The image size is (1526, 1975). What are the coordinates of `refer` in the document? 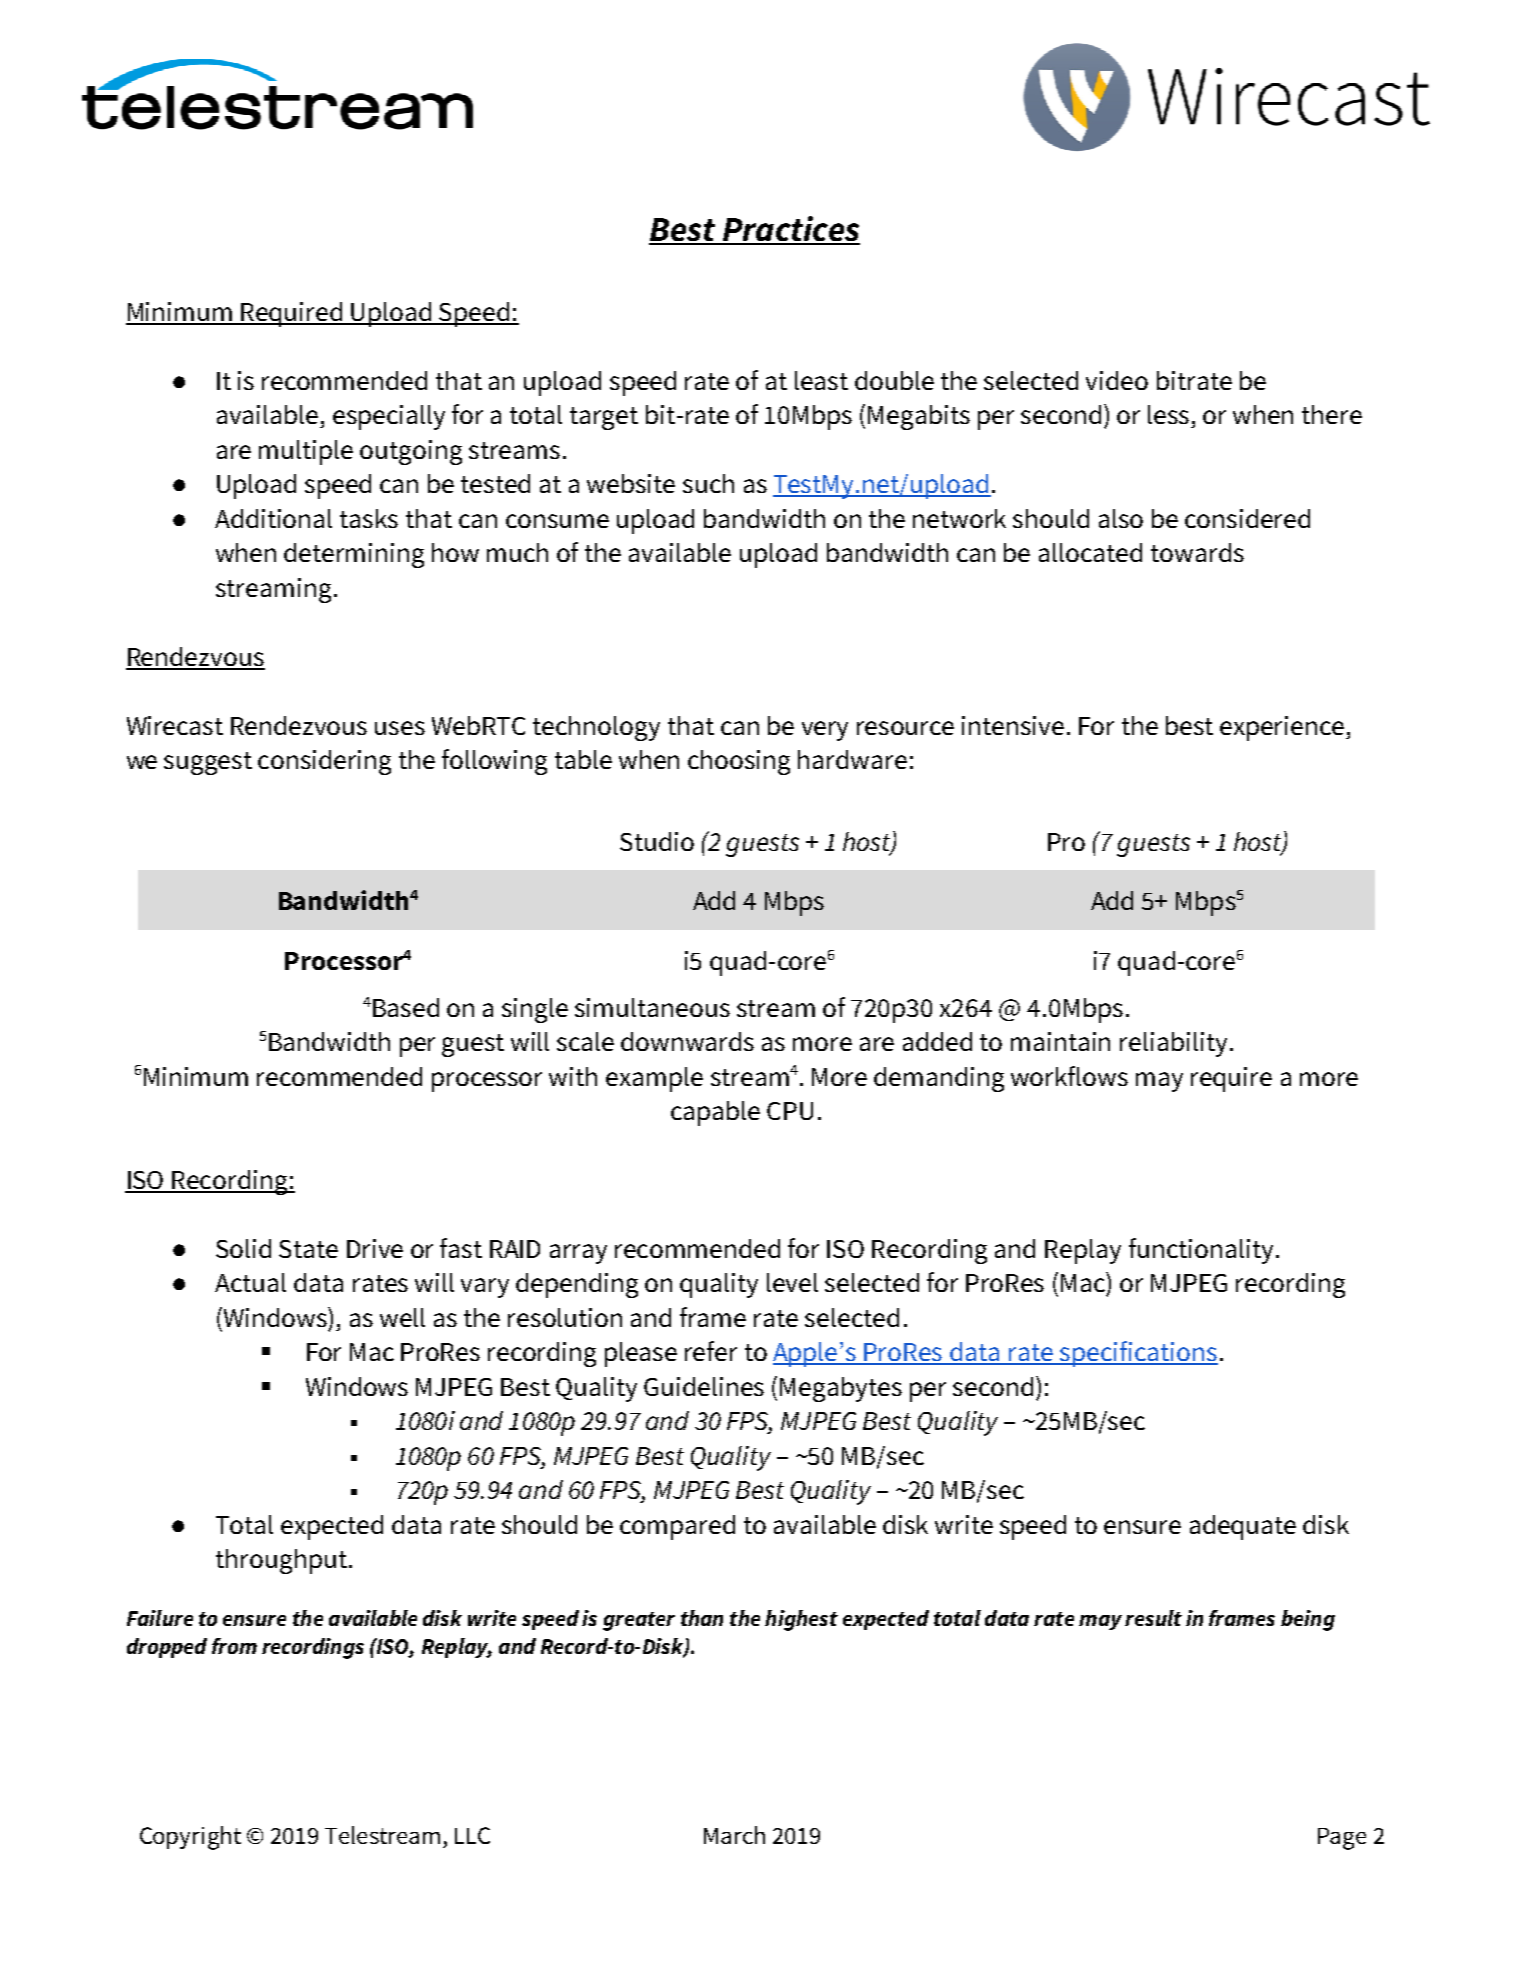 It's located at (711, 1351).
